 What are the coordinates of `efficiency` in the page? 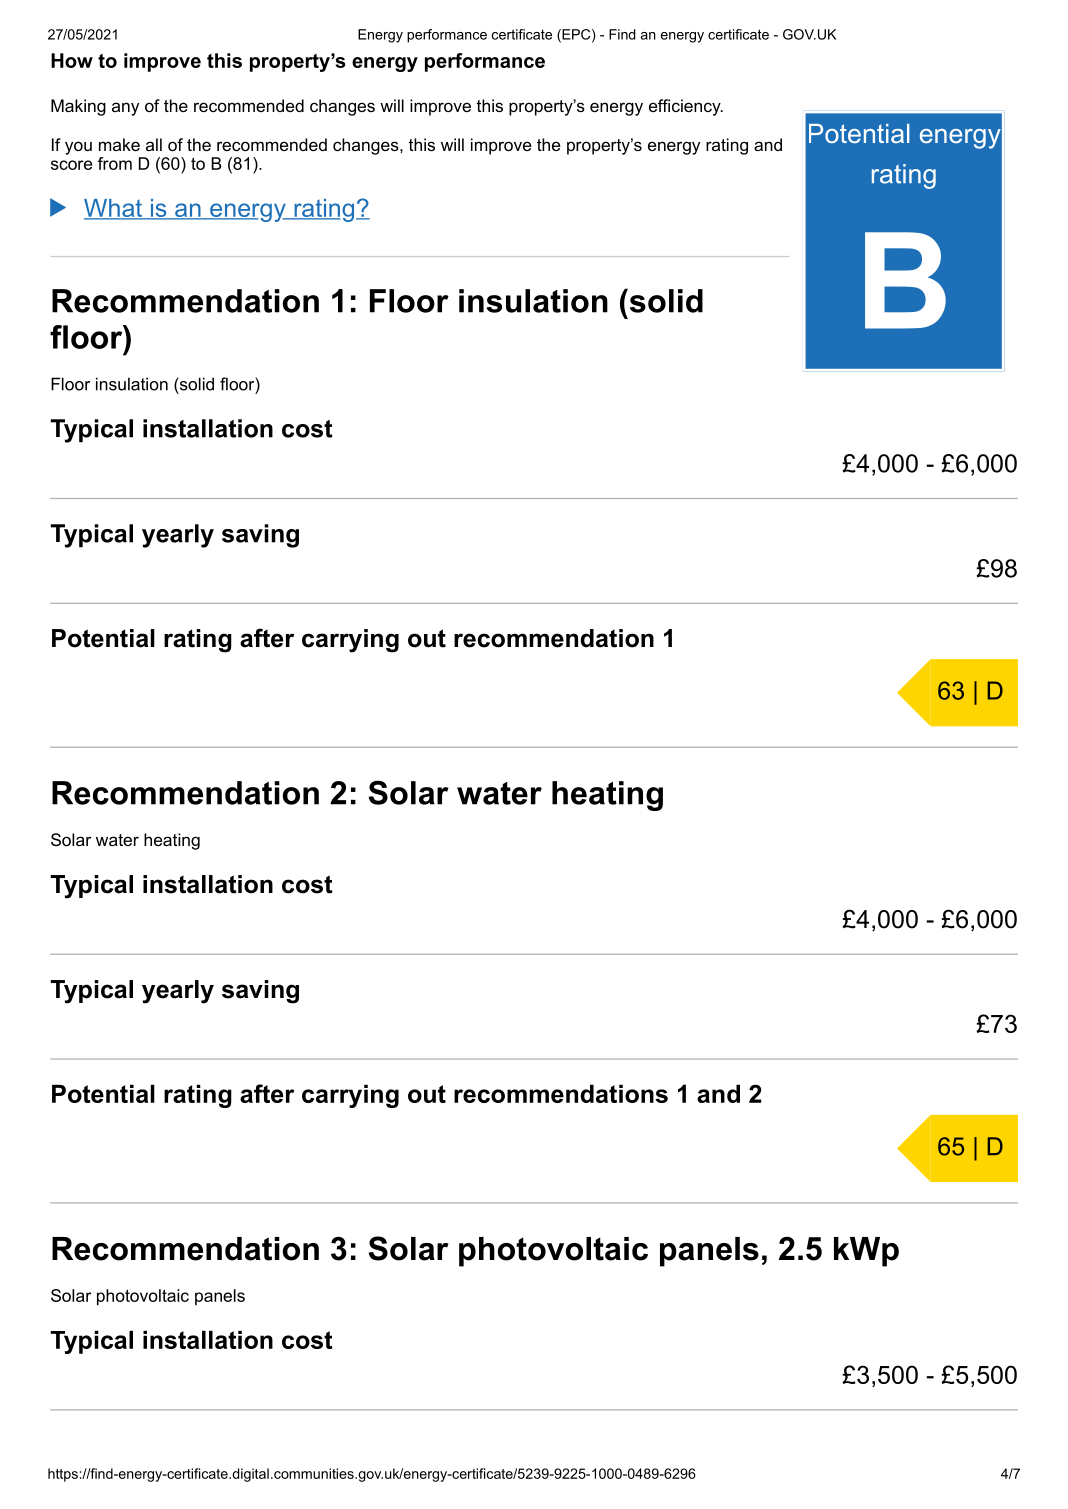 It's located at (686, 107).
